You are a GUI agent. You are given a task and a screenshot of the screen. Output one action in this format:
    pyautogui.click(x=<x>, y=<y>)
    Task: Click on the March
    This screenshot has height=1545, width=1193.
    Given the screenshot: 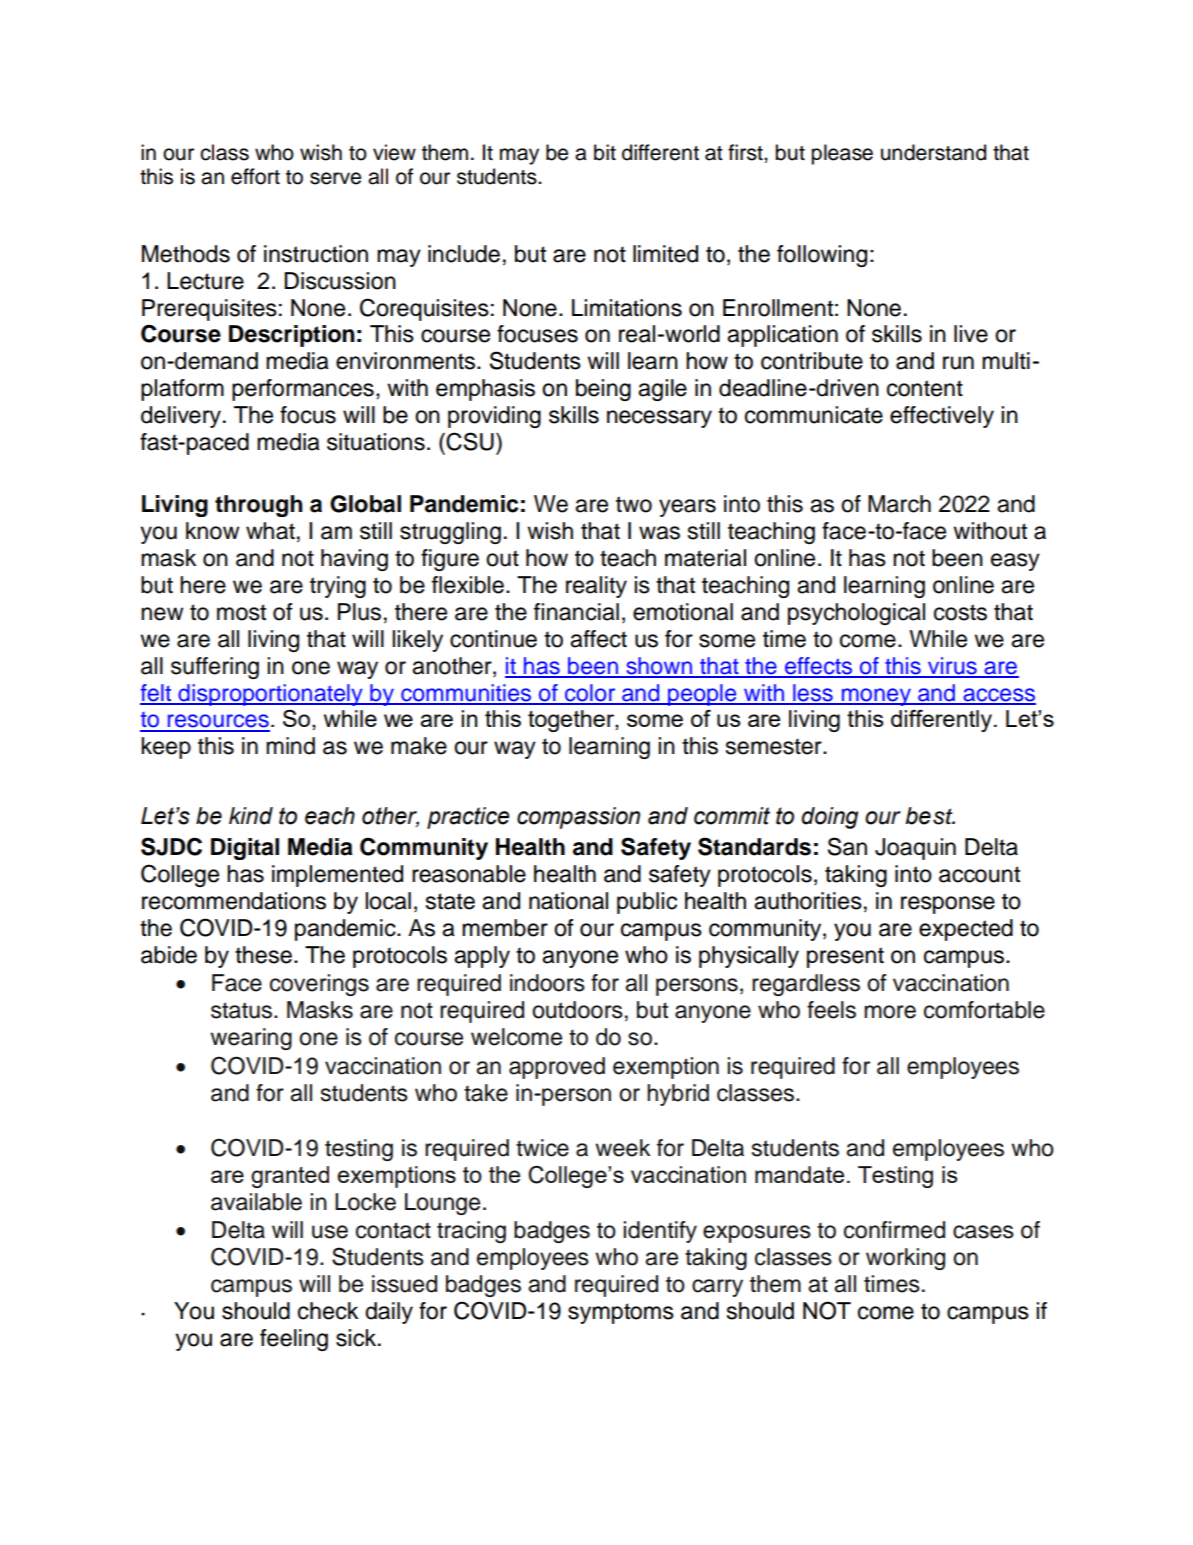 What is the action you would take?
    pyautogui.click(x=899, y=504)
